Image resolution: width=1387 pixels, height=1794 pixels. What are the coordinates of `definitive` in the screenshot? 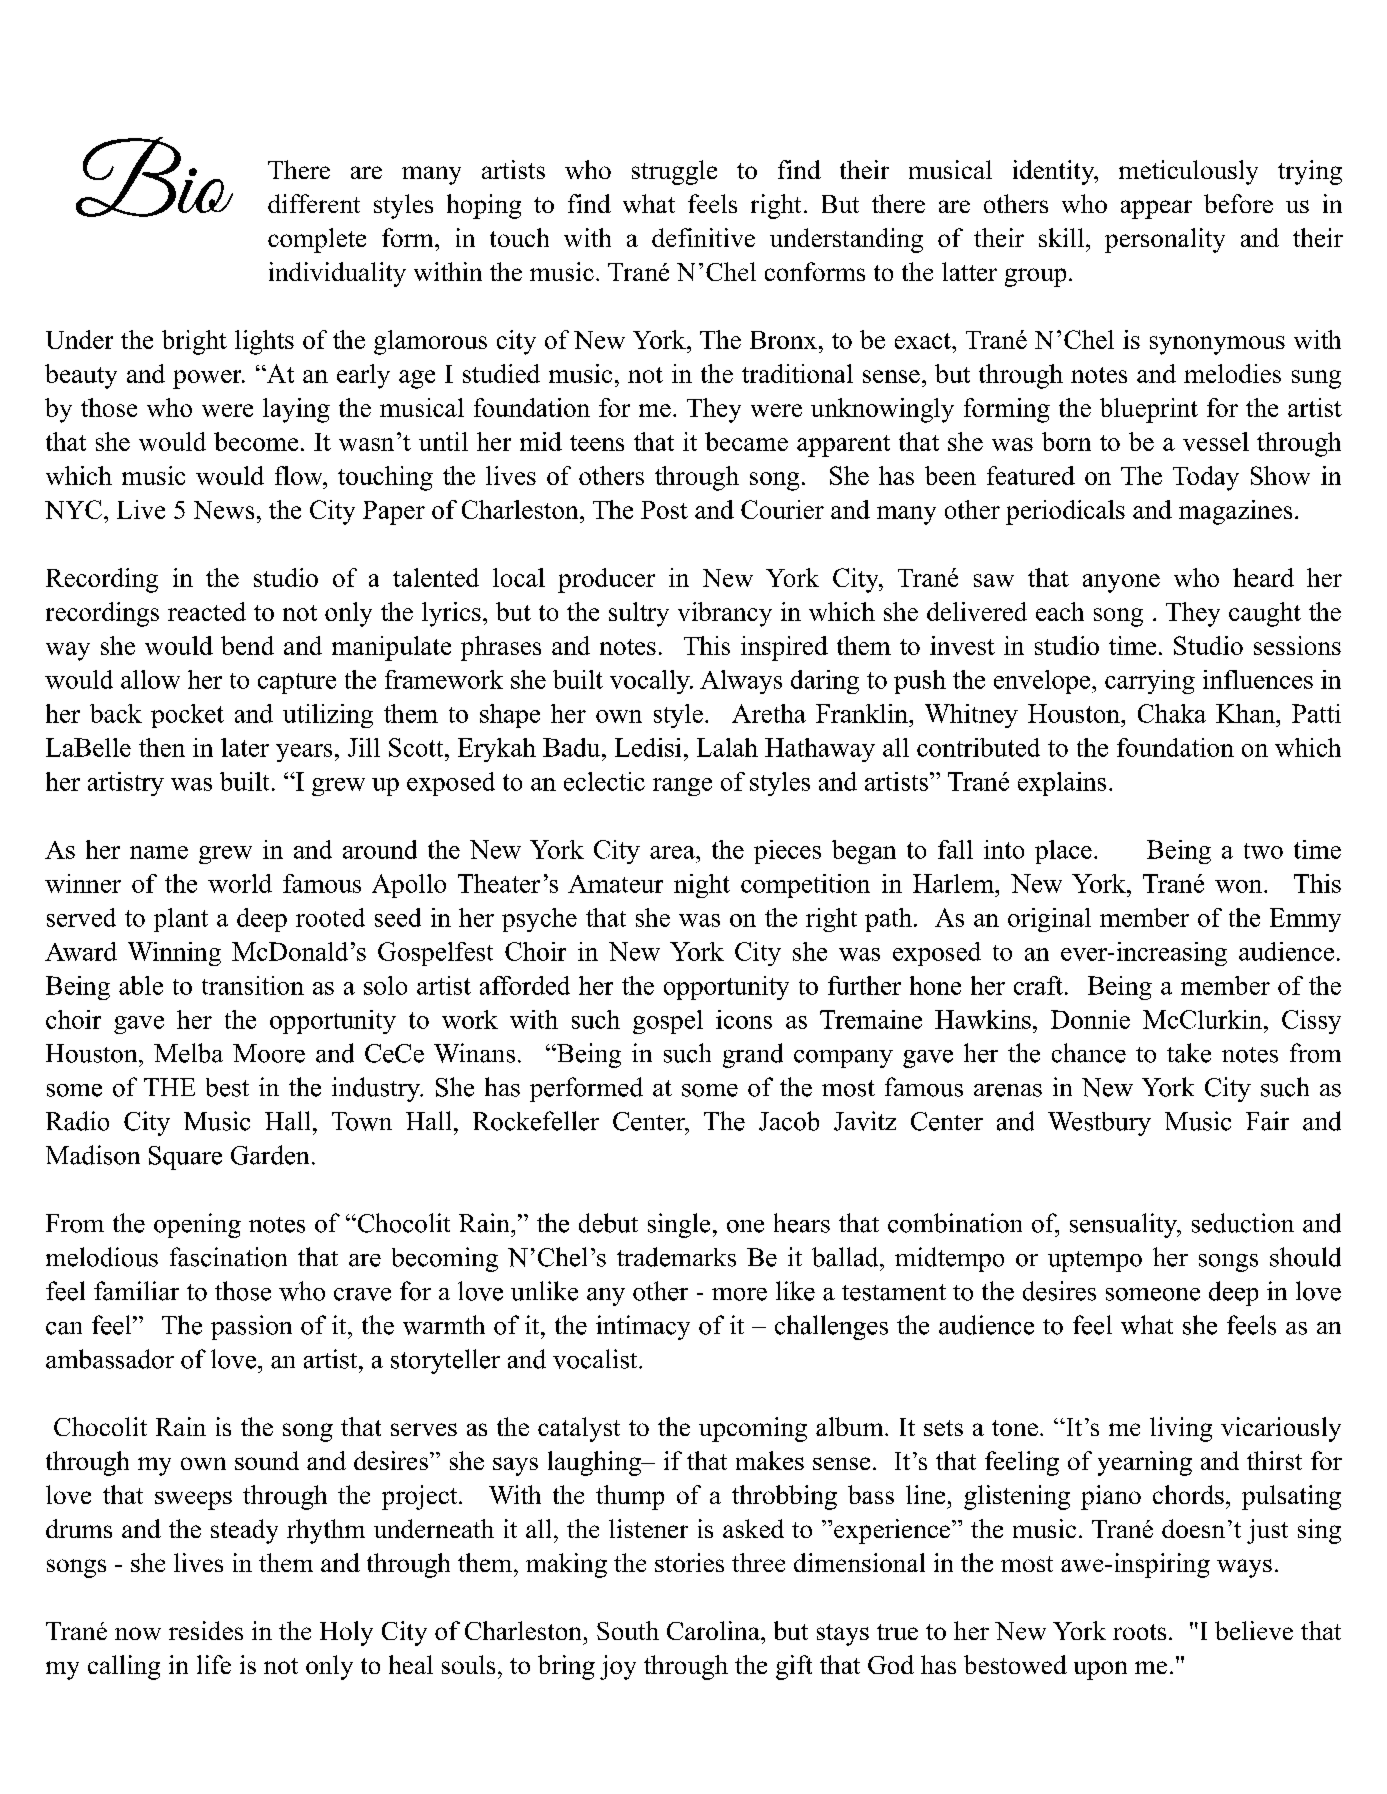 It's located at (703, 237).
